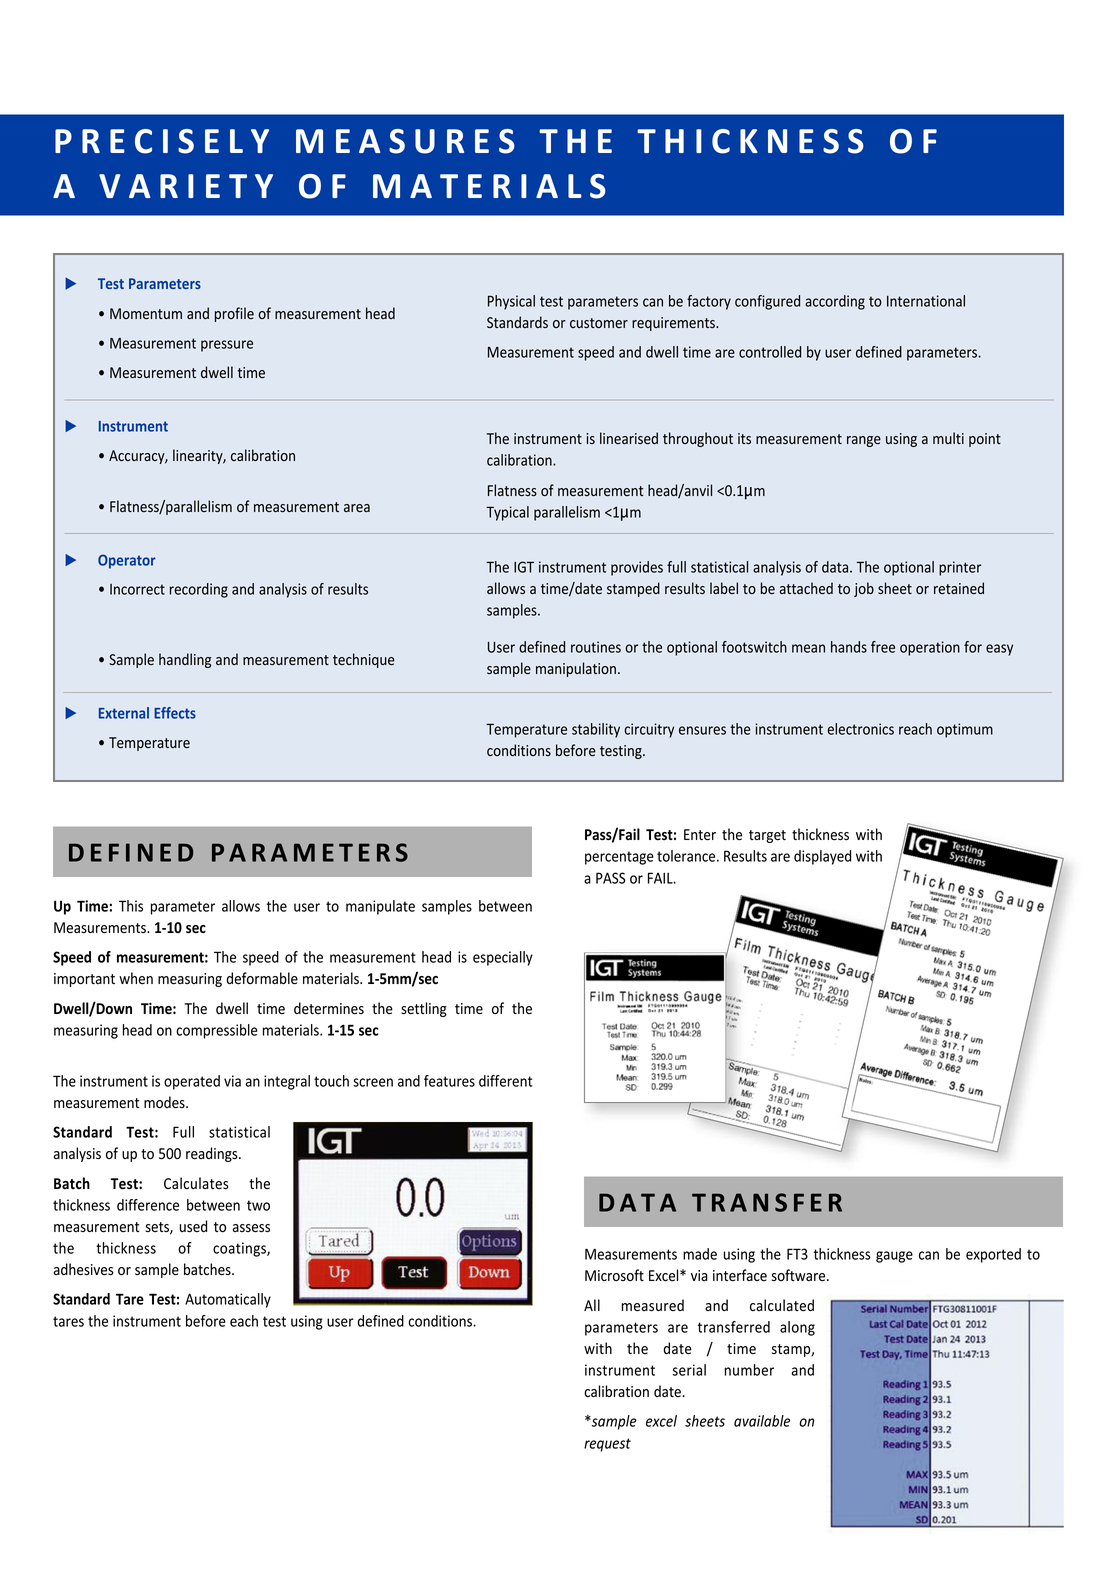 The image size is (1117, 1580). What do you see at coordinates (228, 1300) in the page?
I see `Automatically` at bounding box center [228, 1300].
